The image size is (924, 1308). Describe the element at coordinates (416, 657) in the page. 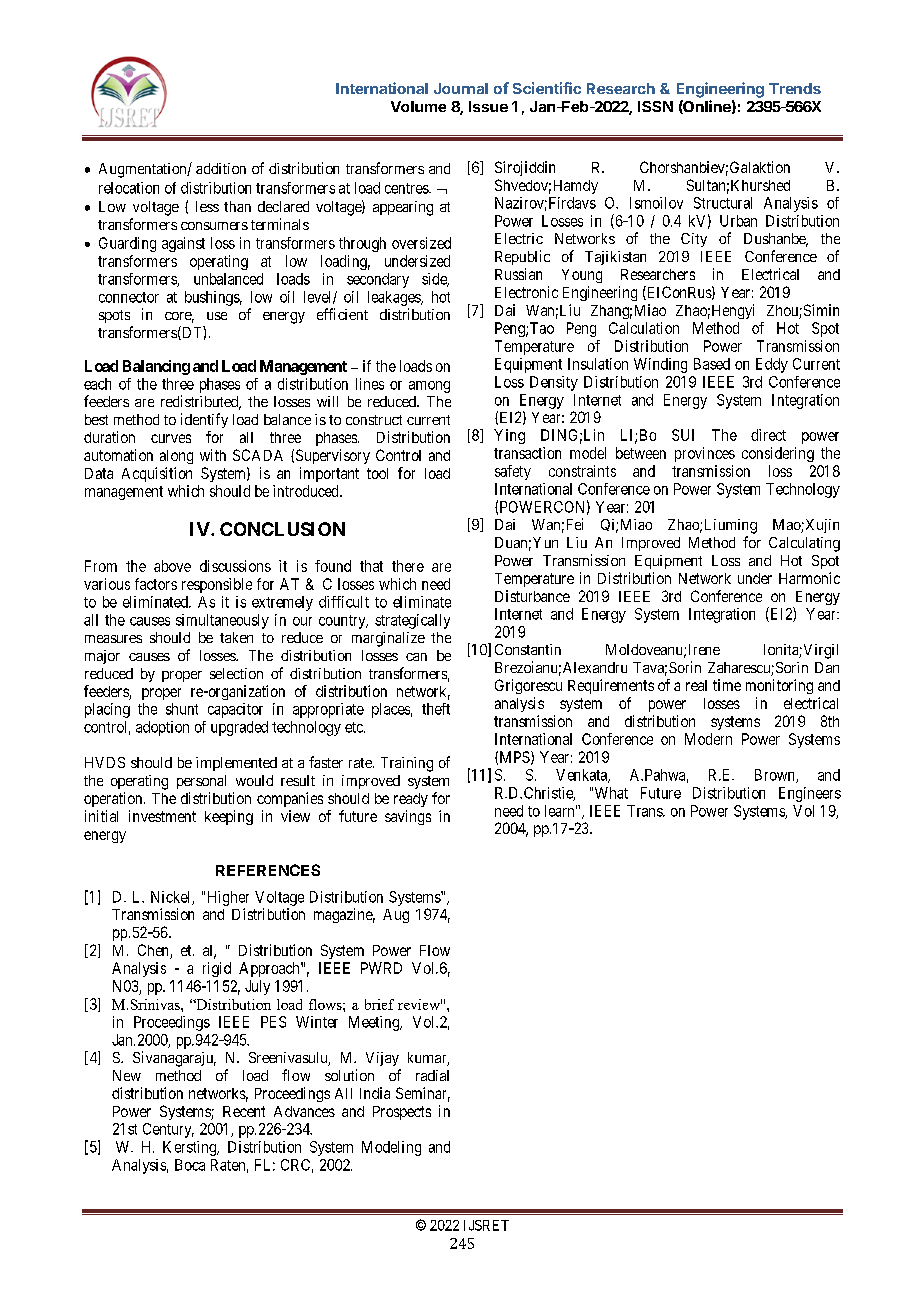

I see `can` at that location.
